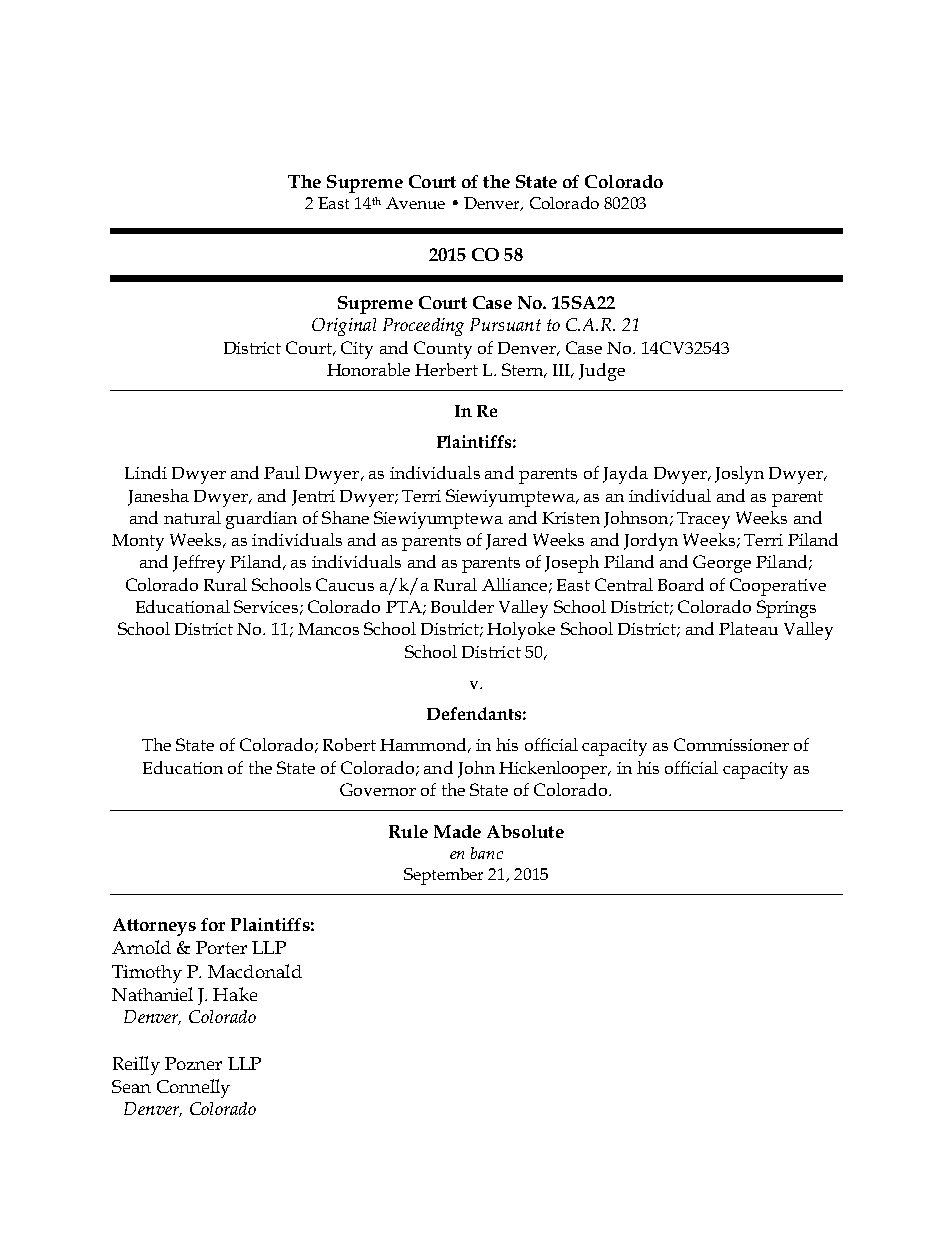  Describe the element at coordinates (282, 472) in the page. I see `Paul` at that location.
